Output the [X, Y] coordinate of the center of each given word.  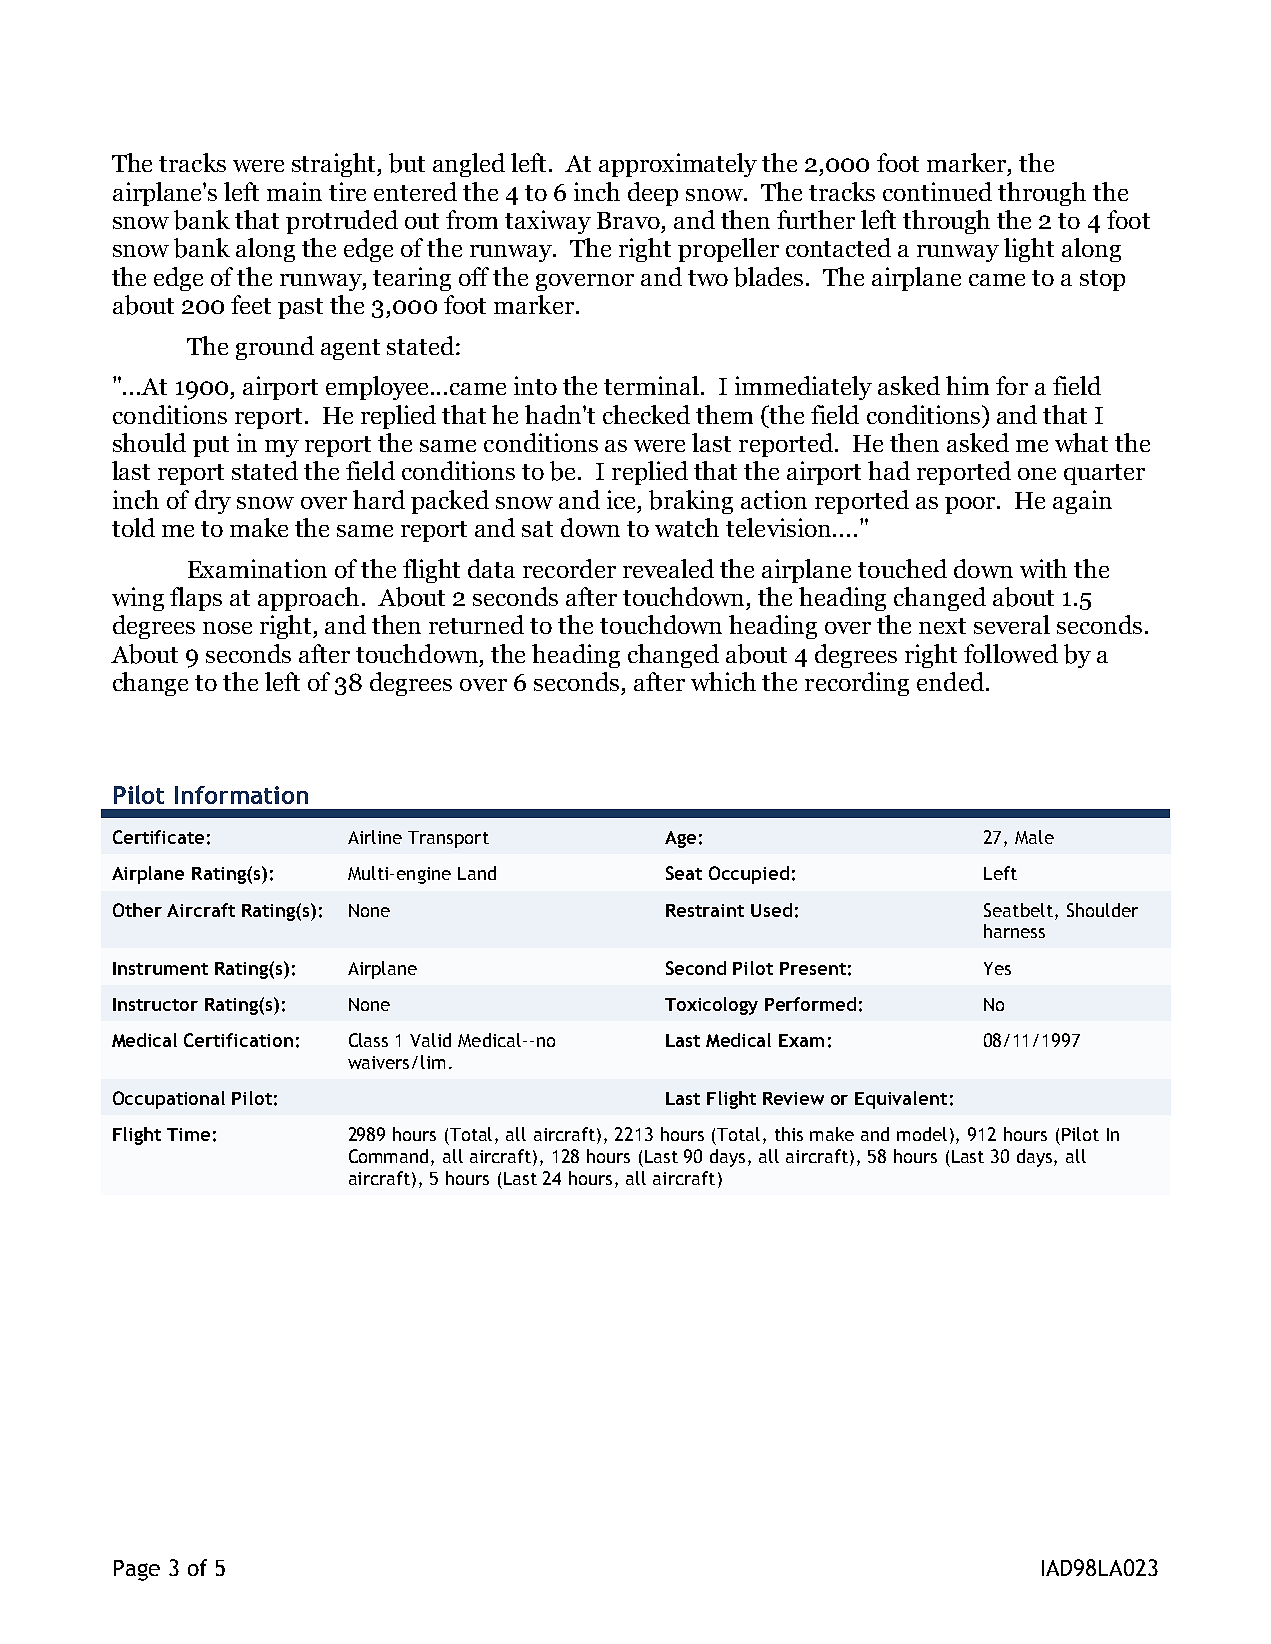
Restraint [705, 910]
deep [653, 194]
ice [623, 499]
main [294, 191]
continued [937, 191]
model [922, 1134]
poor [971, 505]
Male [1034, 837]
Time [188, 1134]
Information [241, 795]
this [789, 1134]
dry [213, 502]
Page [137, 1570]
